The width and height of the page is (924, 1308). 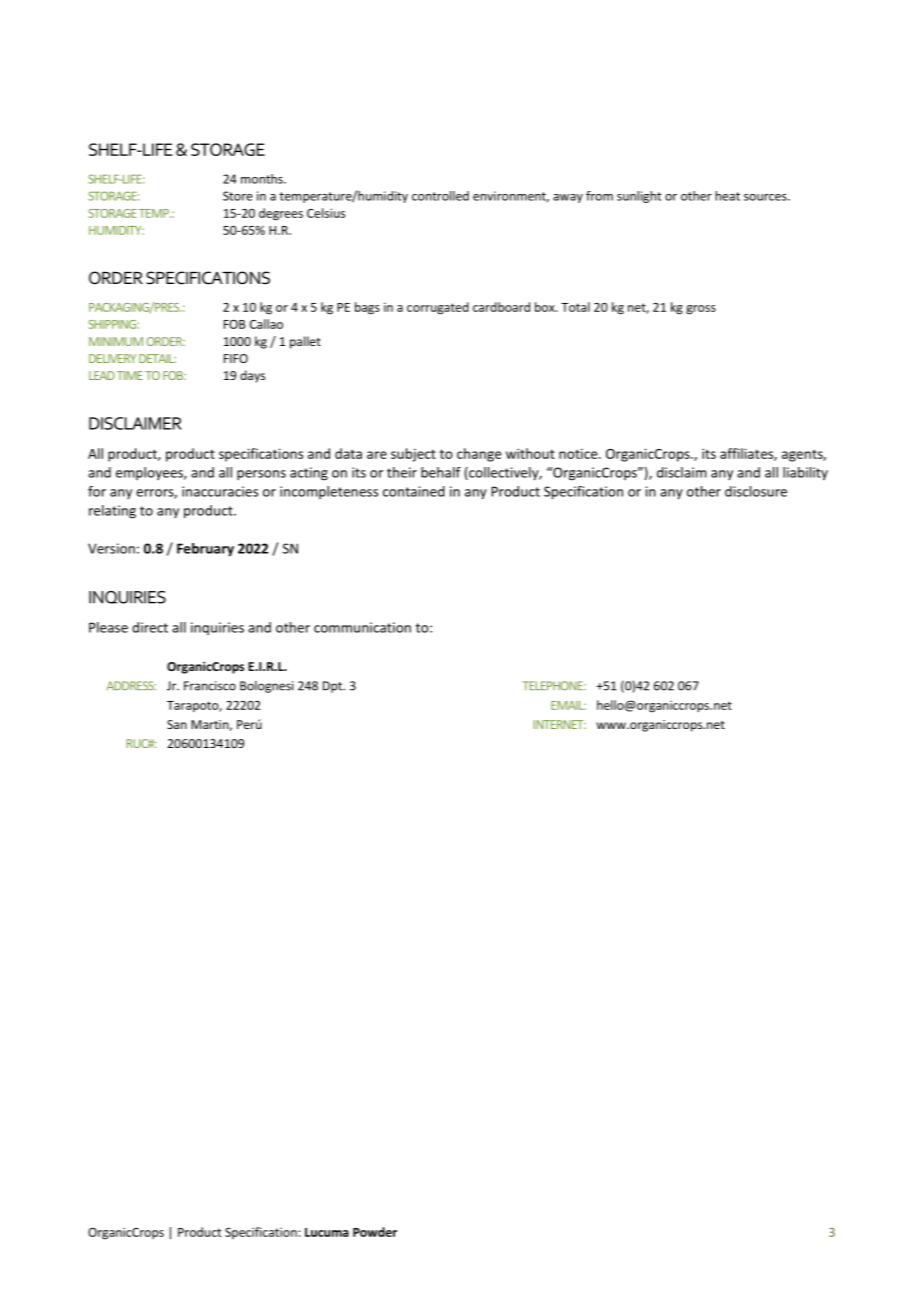 I want to click on communication, so click(x=362, y=627).
